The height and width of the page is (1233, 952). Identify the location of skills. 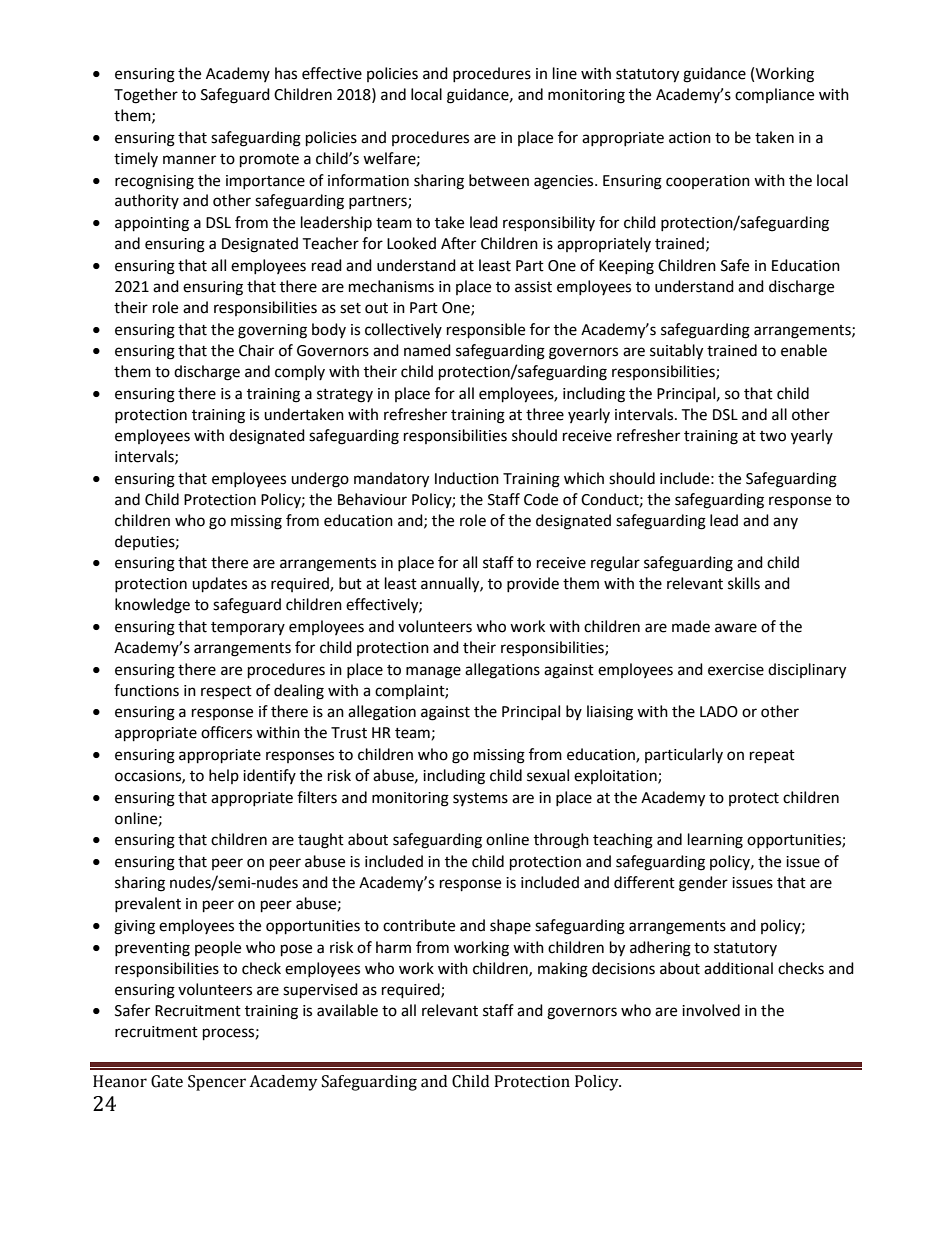
(744, 583).
